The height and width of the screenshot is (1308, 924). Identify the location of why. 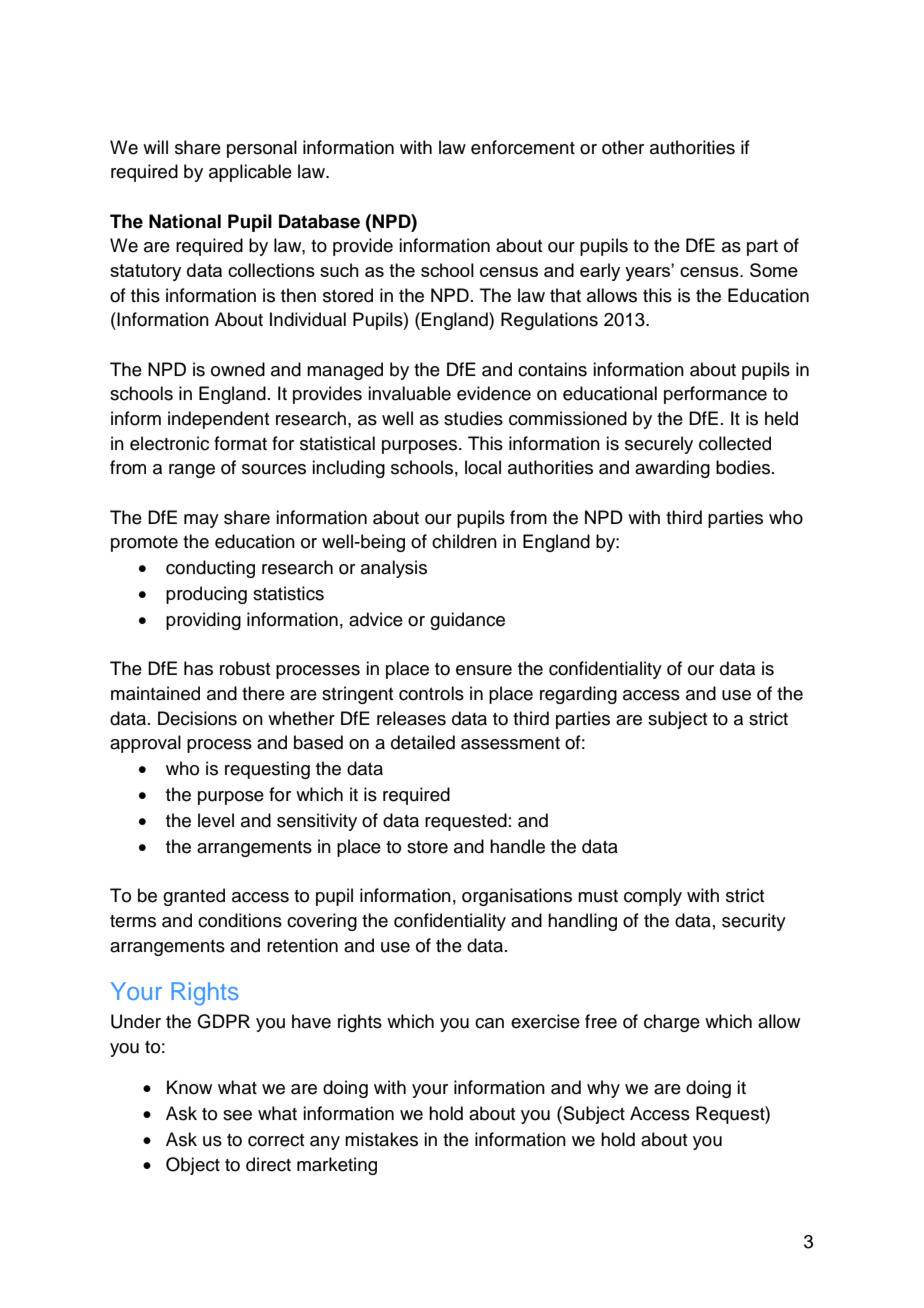
(603, 1089).
